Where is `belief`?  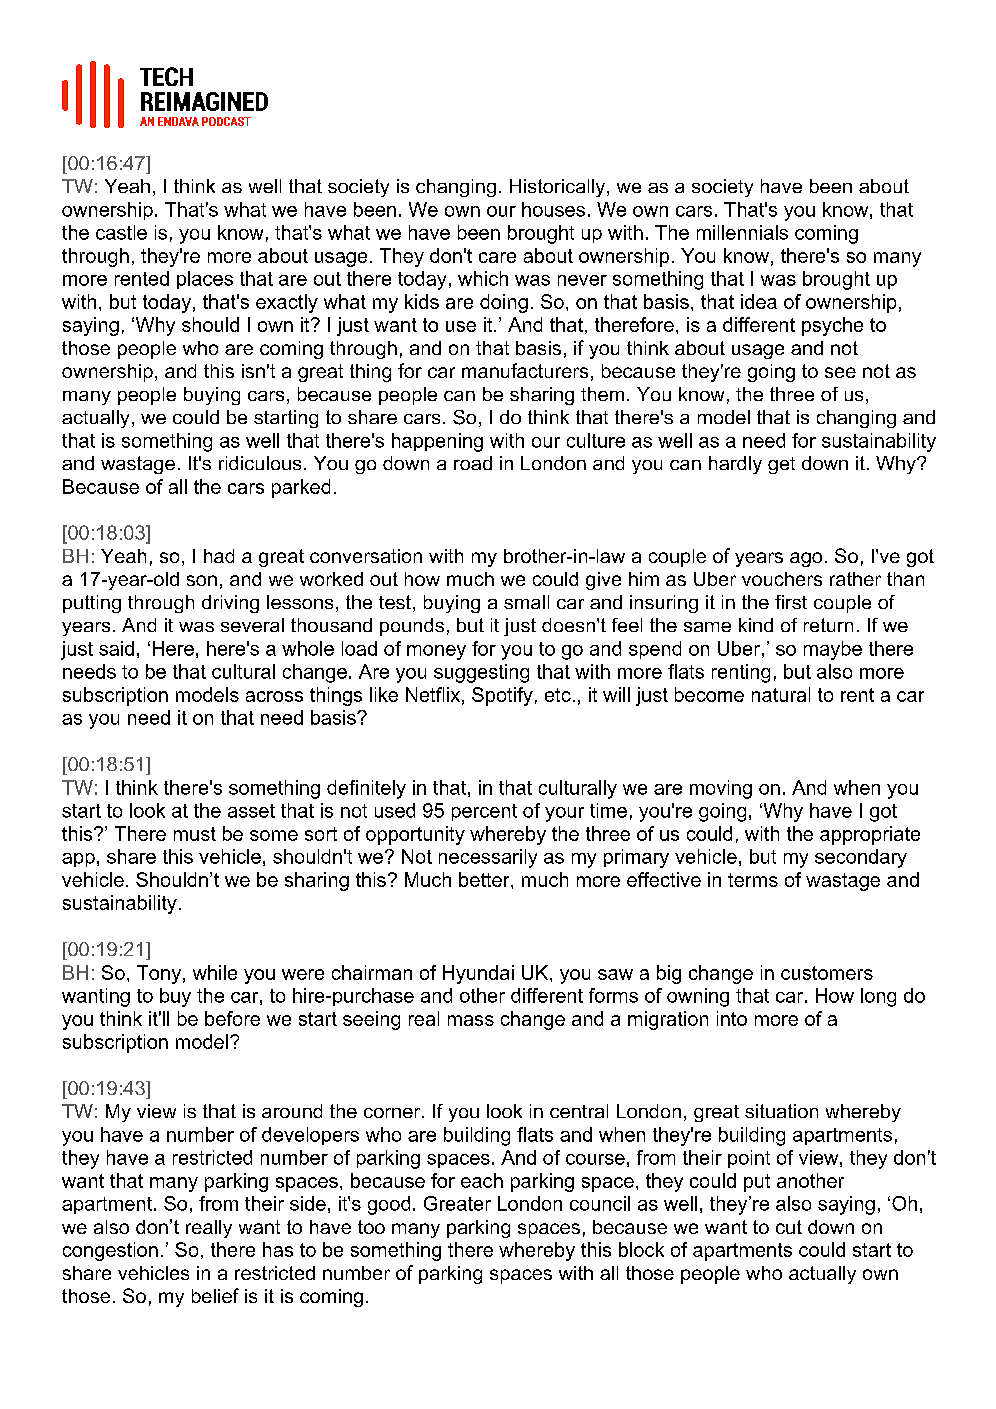 belief is located at coordinates (215, 1295).
